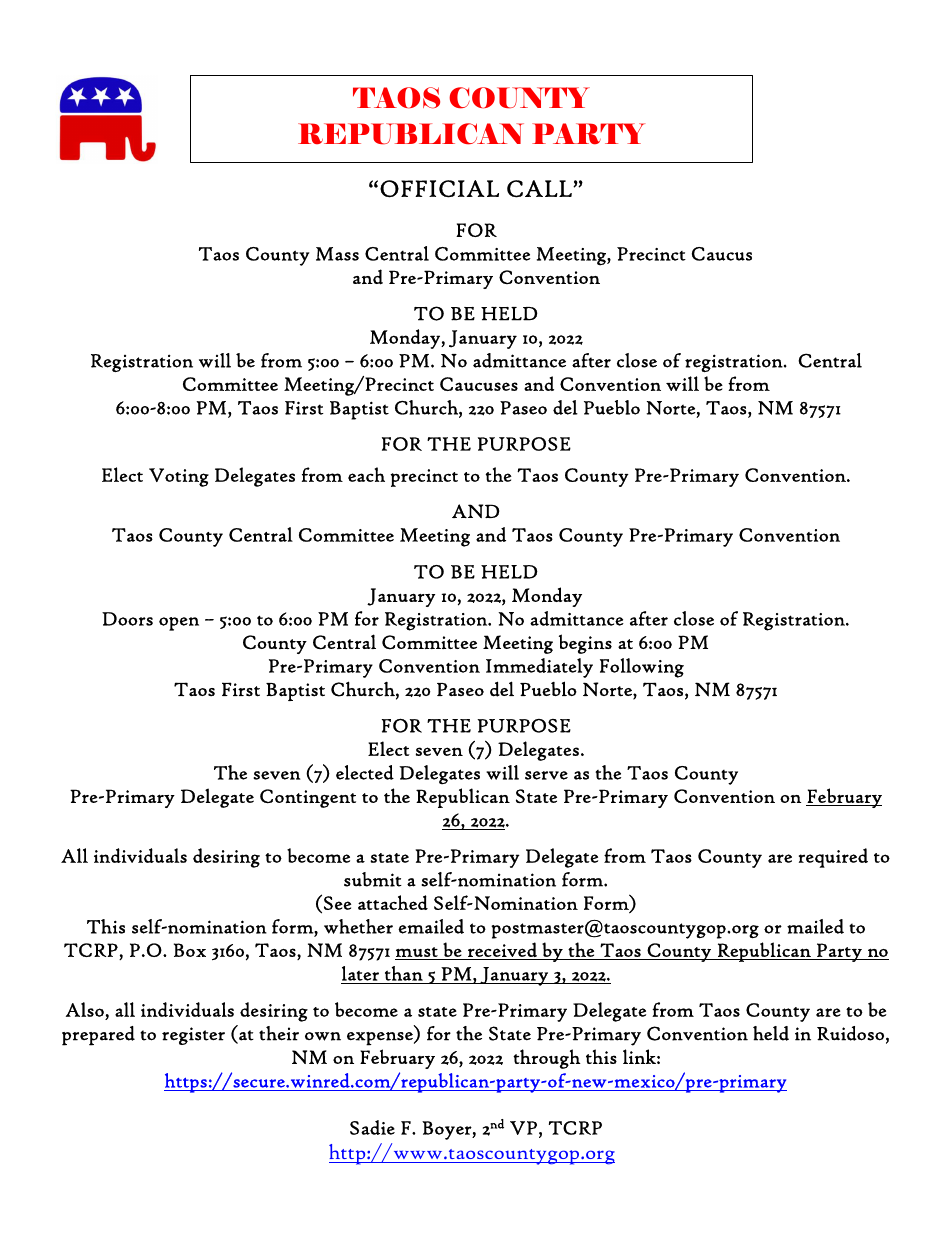  I want to click on Voting, so click(179, 477).
